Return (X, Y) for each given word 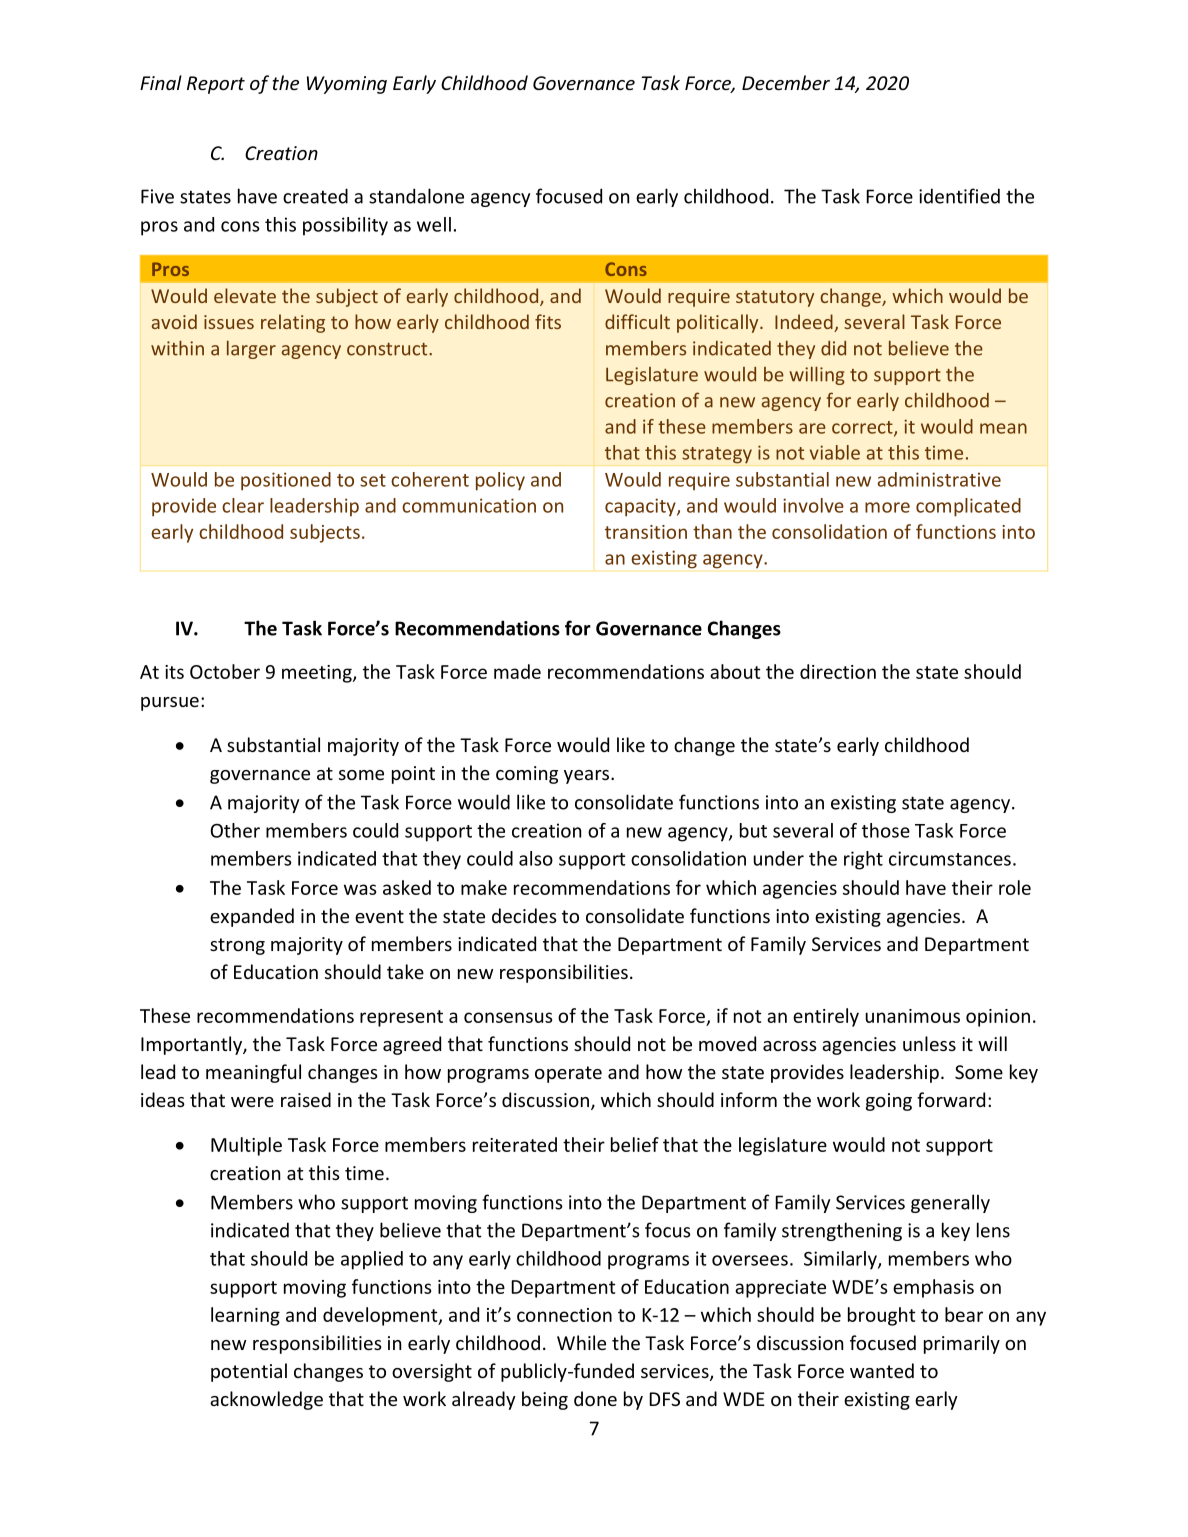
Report (216, 85)
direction (838, 671)
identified (959, 196)
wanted (882, 1370)
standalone (416, 196)
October (225, 671)
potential (249, 1372)
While (581, 1342)
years (588, 777)
